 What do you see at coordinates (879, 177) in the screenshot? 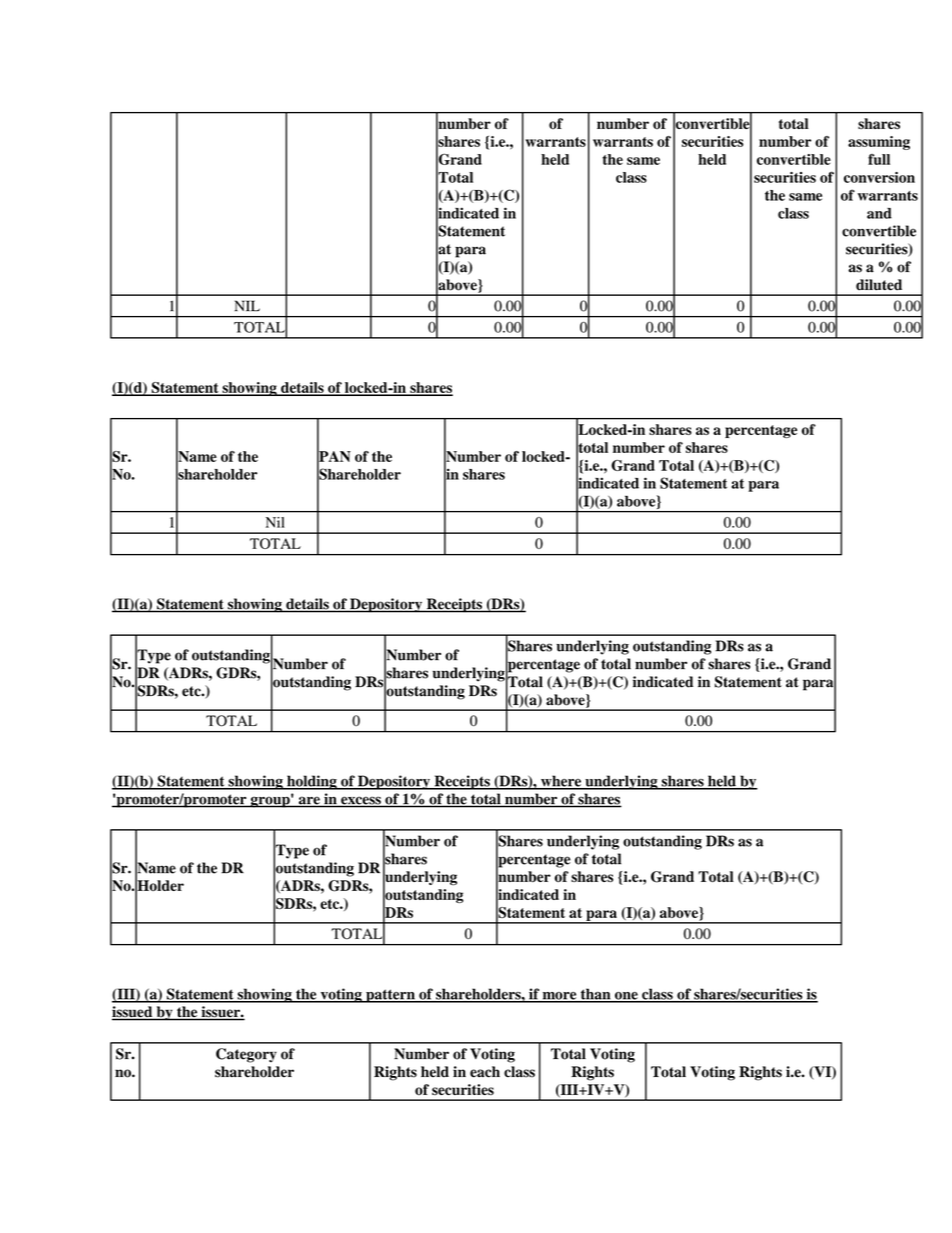
I see `conversion` at bounding box center [879, 177].
